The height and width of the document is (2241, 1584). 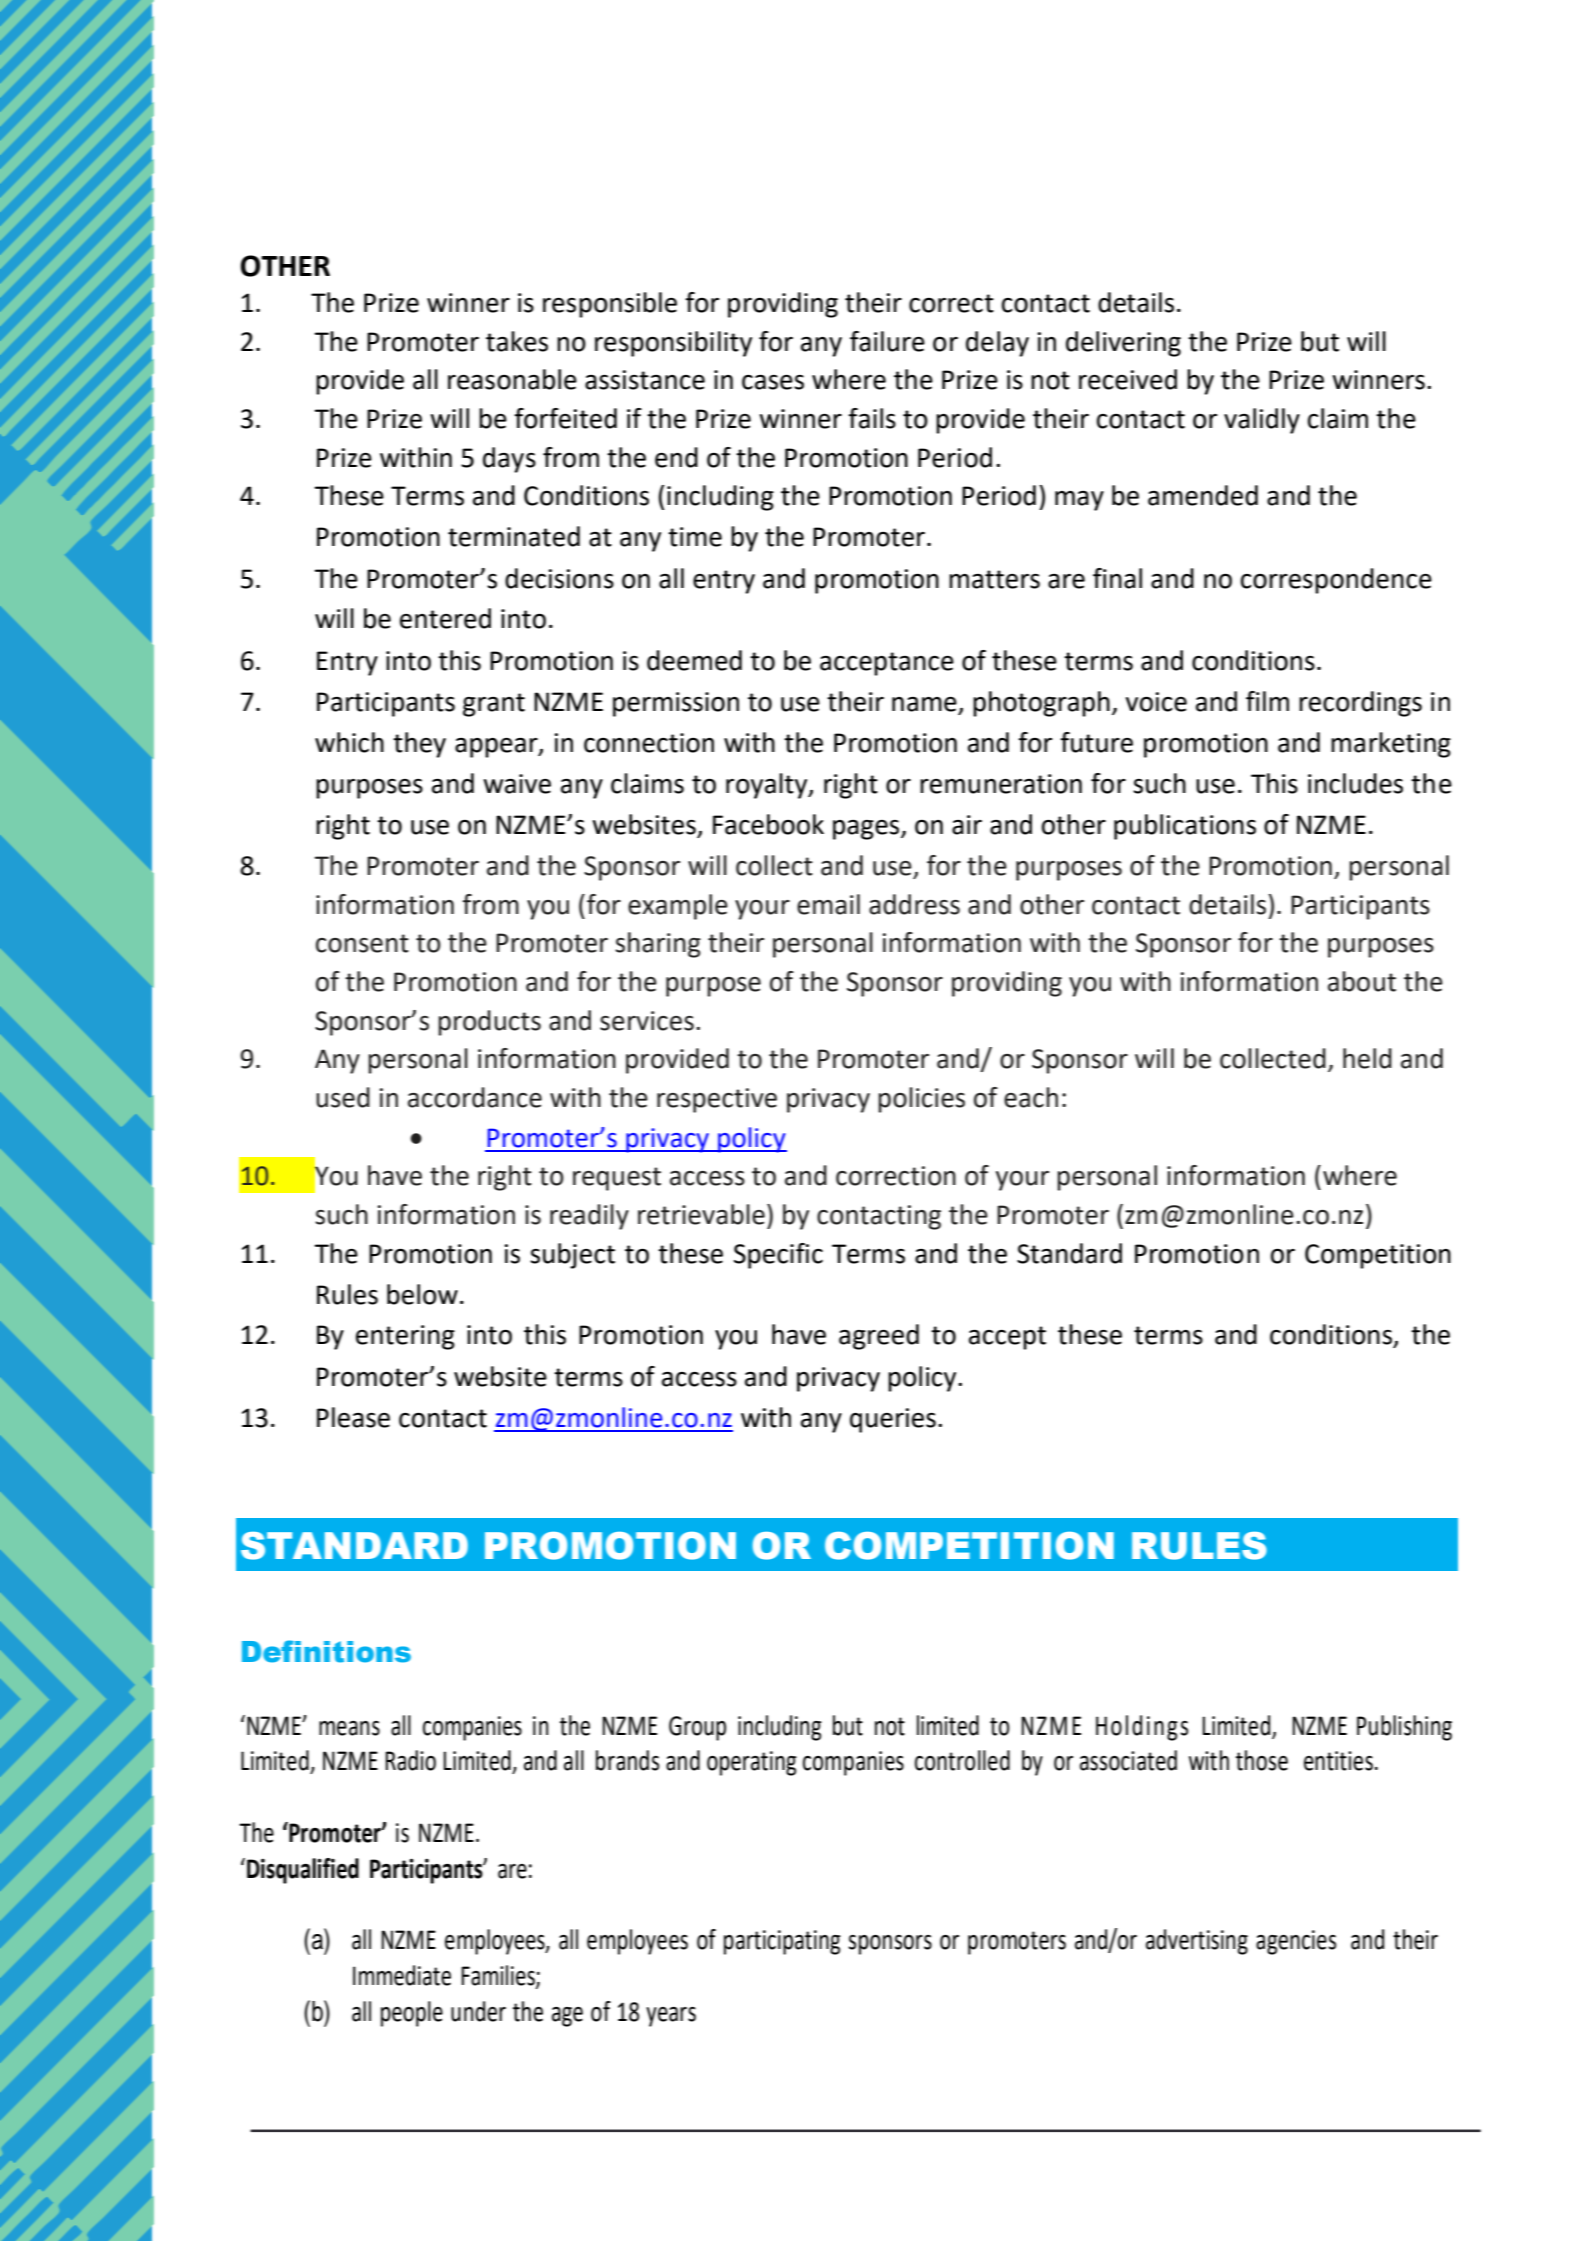 I want to click on Immediate, so click(x=402, y=1975).
